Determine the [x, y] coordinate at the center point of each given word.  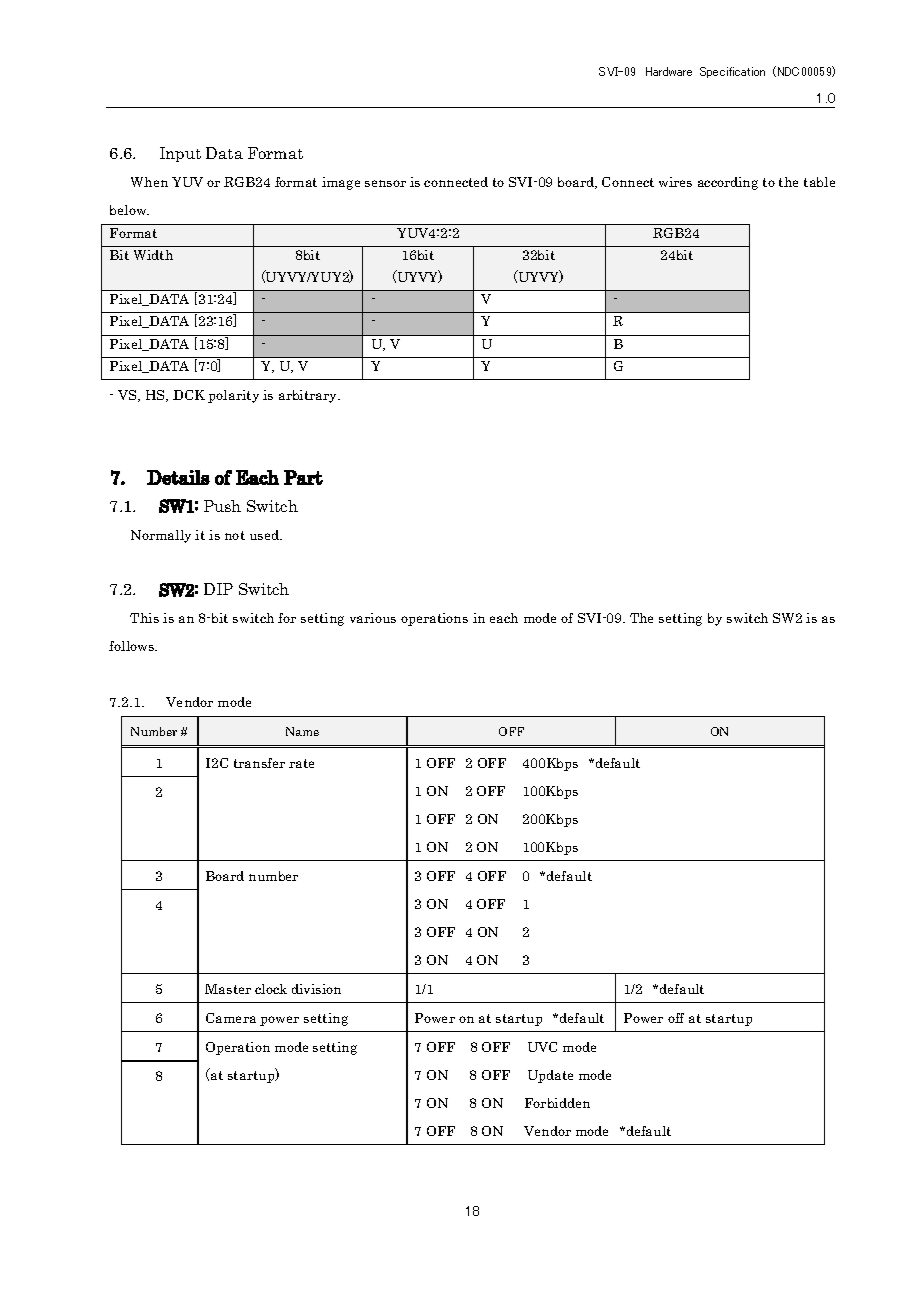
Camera [231, 1018]
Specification [732, 72]
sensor [385, 183]
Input [180, 154]
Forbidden [557, 1103]
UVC [542, 1047]
